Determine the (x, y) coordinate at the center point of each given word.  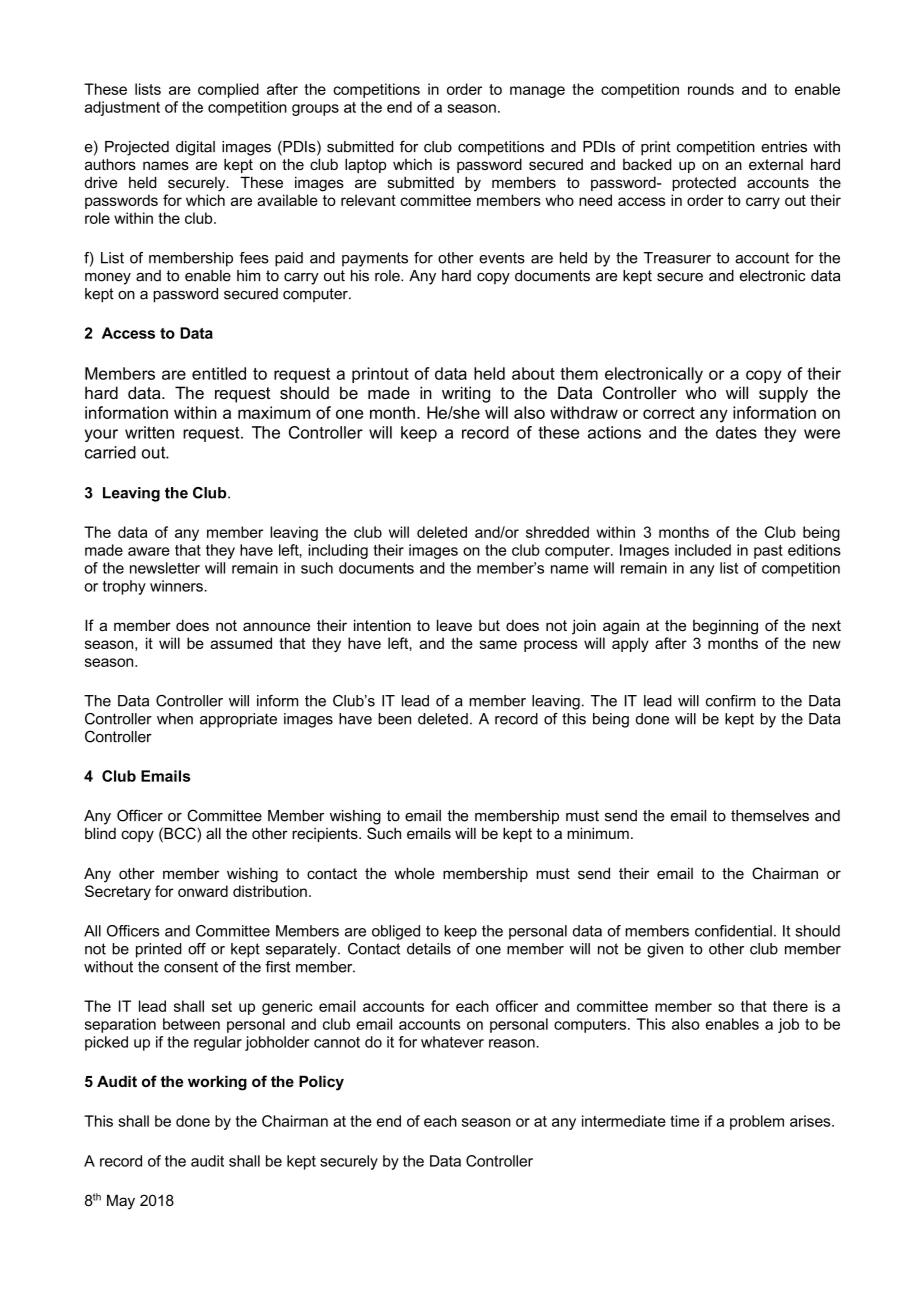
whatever (452, 1042)
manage (537, 92)
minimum (598, 833)
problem (757, 1122)
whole (414, 873)
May (121, 1202)
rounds (711, 89)
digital (195, 148)
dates (736, 432)
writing (466, 394)
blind (100, 833)
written (149, 432)
